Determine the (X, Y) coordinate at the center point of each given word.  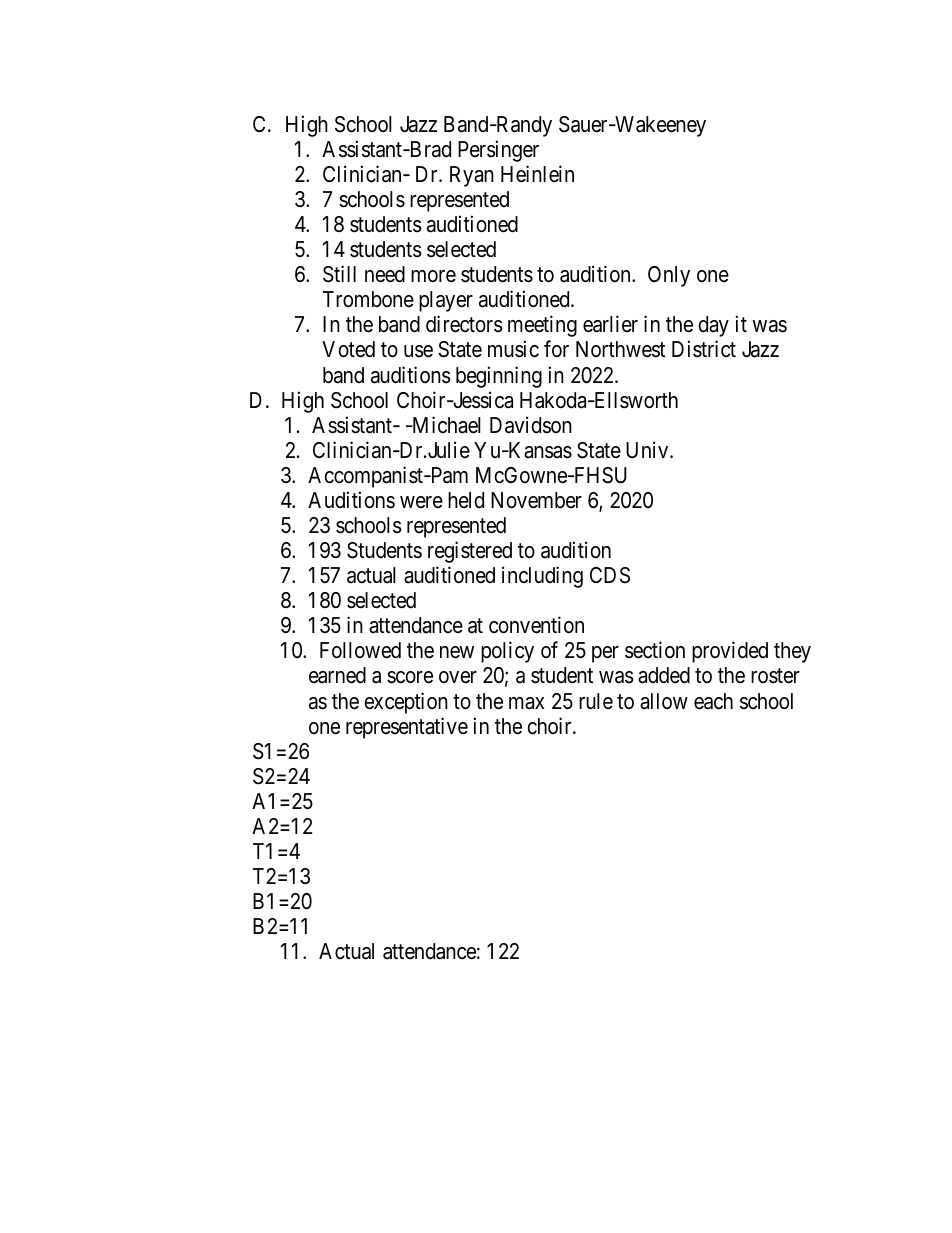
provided (730, 652)
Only (669, 276)
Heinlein (537, 174)
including (542, 577)
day (713, 326)
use (418, 351)
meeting (542, 326)
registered (470, 552)
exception (406, 703)
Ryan (472, 176)
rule (596, 701)
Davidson (531, 425)
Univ (648, 450)
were (421, 502)
